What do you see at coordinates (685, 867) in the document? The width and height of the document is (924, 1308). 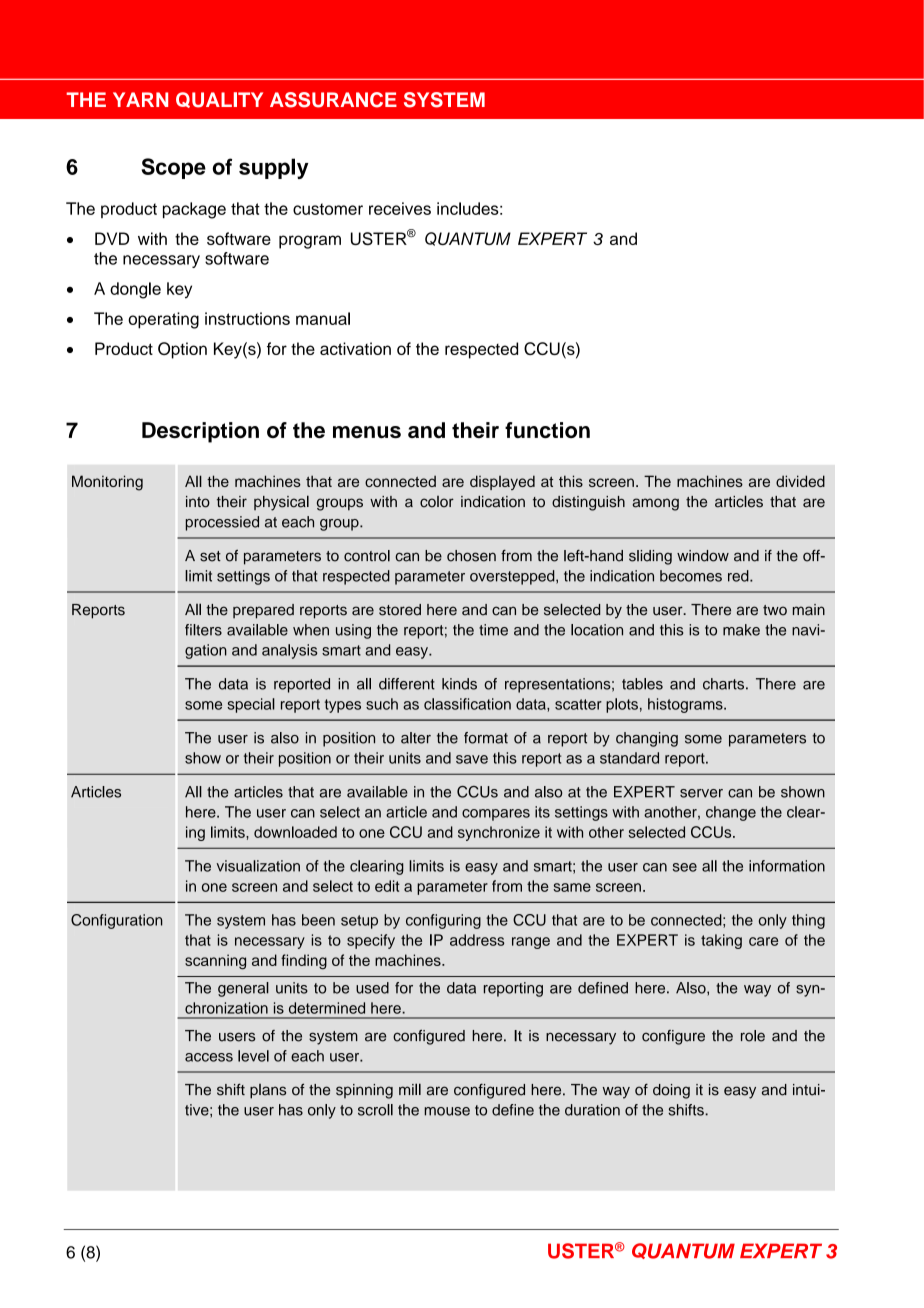 I see `see` at bounding box center [685, 867].
